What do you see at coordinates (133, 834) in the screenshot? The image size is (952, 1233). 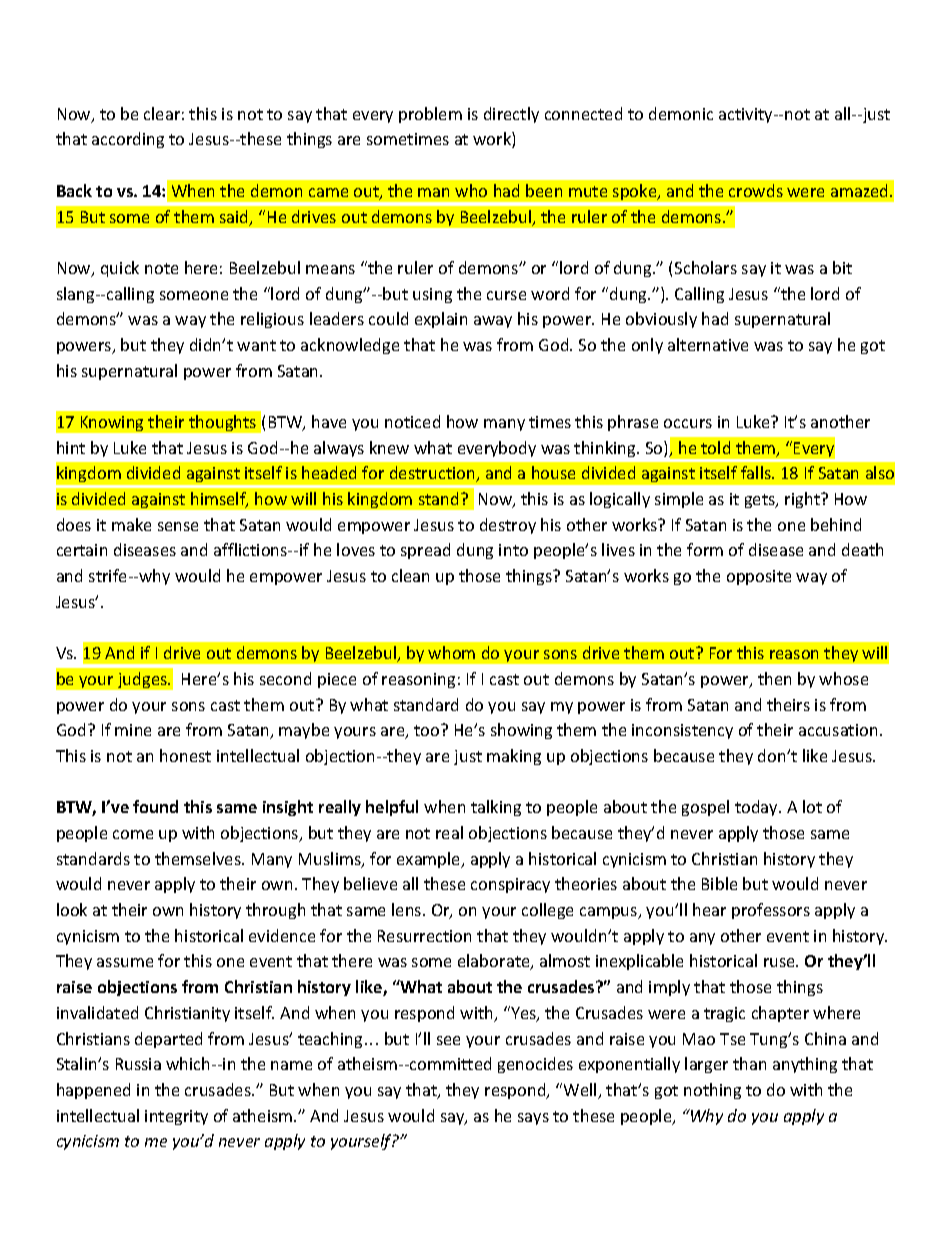 I see `come` at bounding box center [133, 834].
